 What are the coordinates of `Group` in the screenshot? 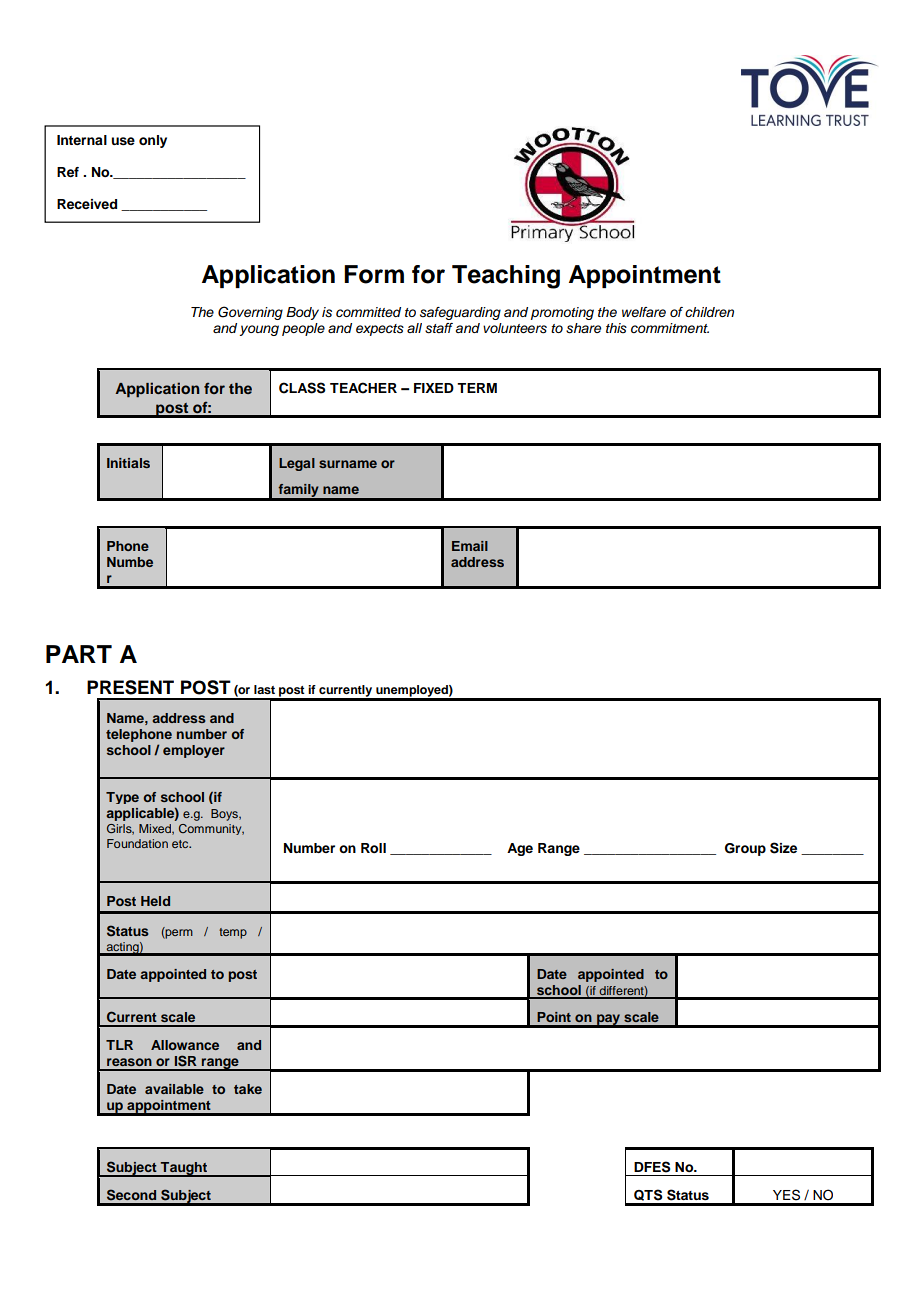 It's located at (745, 849).
